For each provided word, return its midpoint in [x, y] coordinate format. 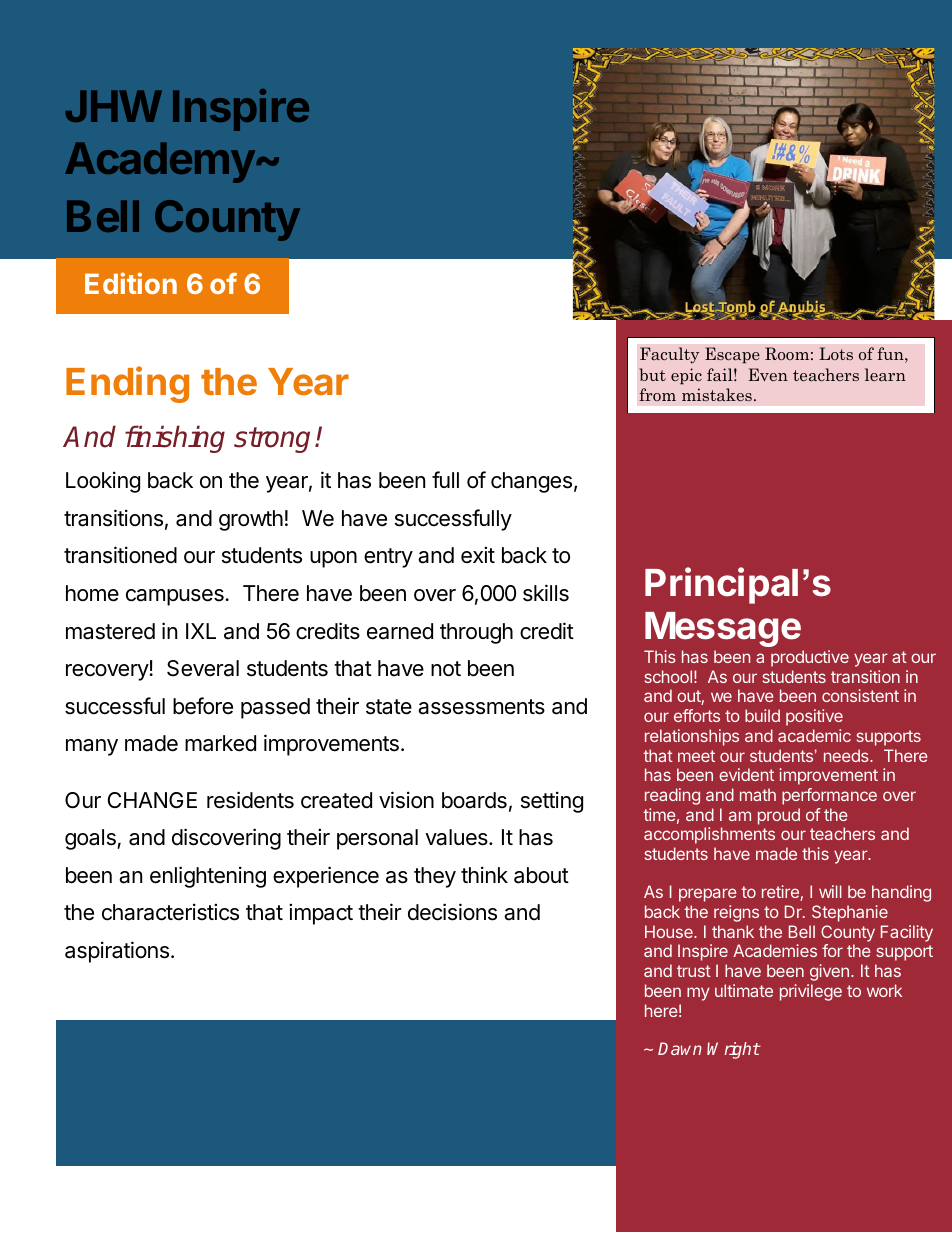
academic [814, 735]
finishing [175, 439]
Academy [160, 162]
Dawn [680, 1048]
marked [220, 743]
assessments [481, 707]
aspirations [117, 952]
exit [478, 555]
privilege [811, 992]
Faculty [669, 355]
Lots [836, 353]
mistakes [717, 394]
